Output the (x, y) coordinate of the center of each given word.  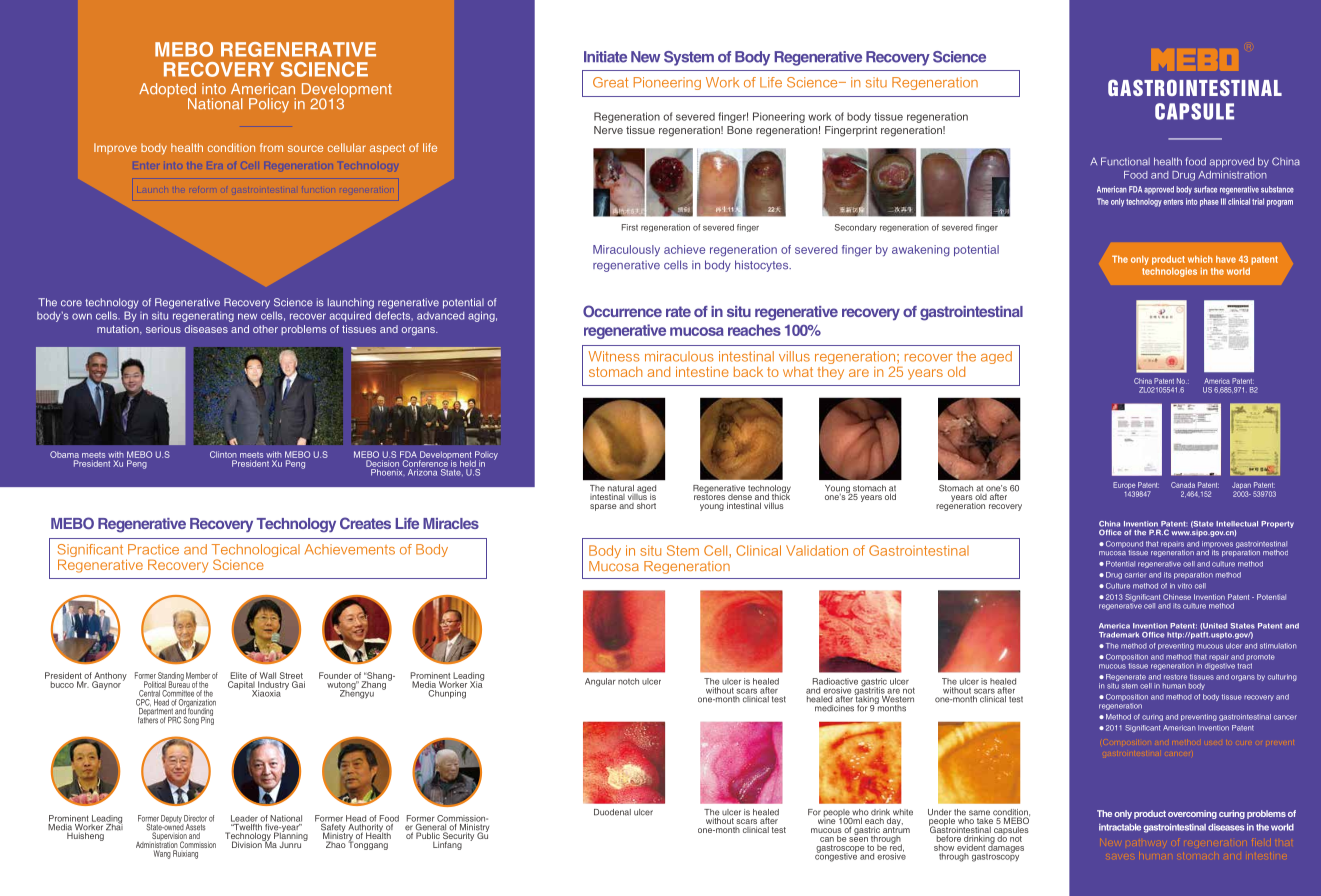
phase (1209, 202)
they (831, 373)
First (630, 227)
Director (195, 818)
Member (198, 675)
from (271, 147)
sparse (603, 507)
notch (628, 681)
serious (163, 329)
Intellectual (1237, 524)
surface (1205, 189)
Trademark (1119, 635)
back (748, 372)
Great (610, 82)
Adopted (168, 91)
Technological (256, 552)
